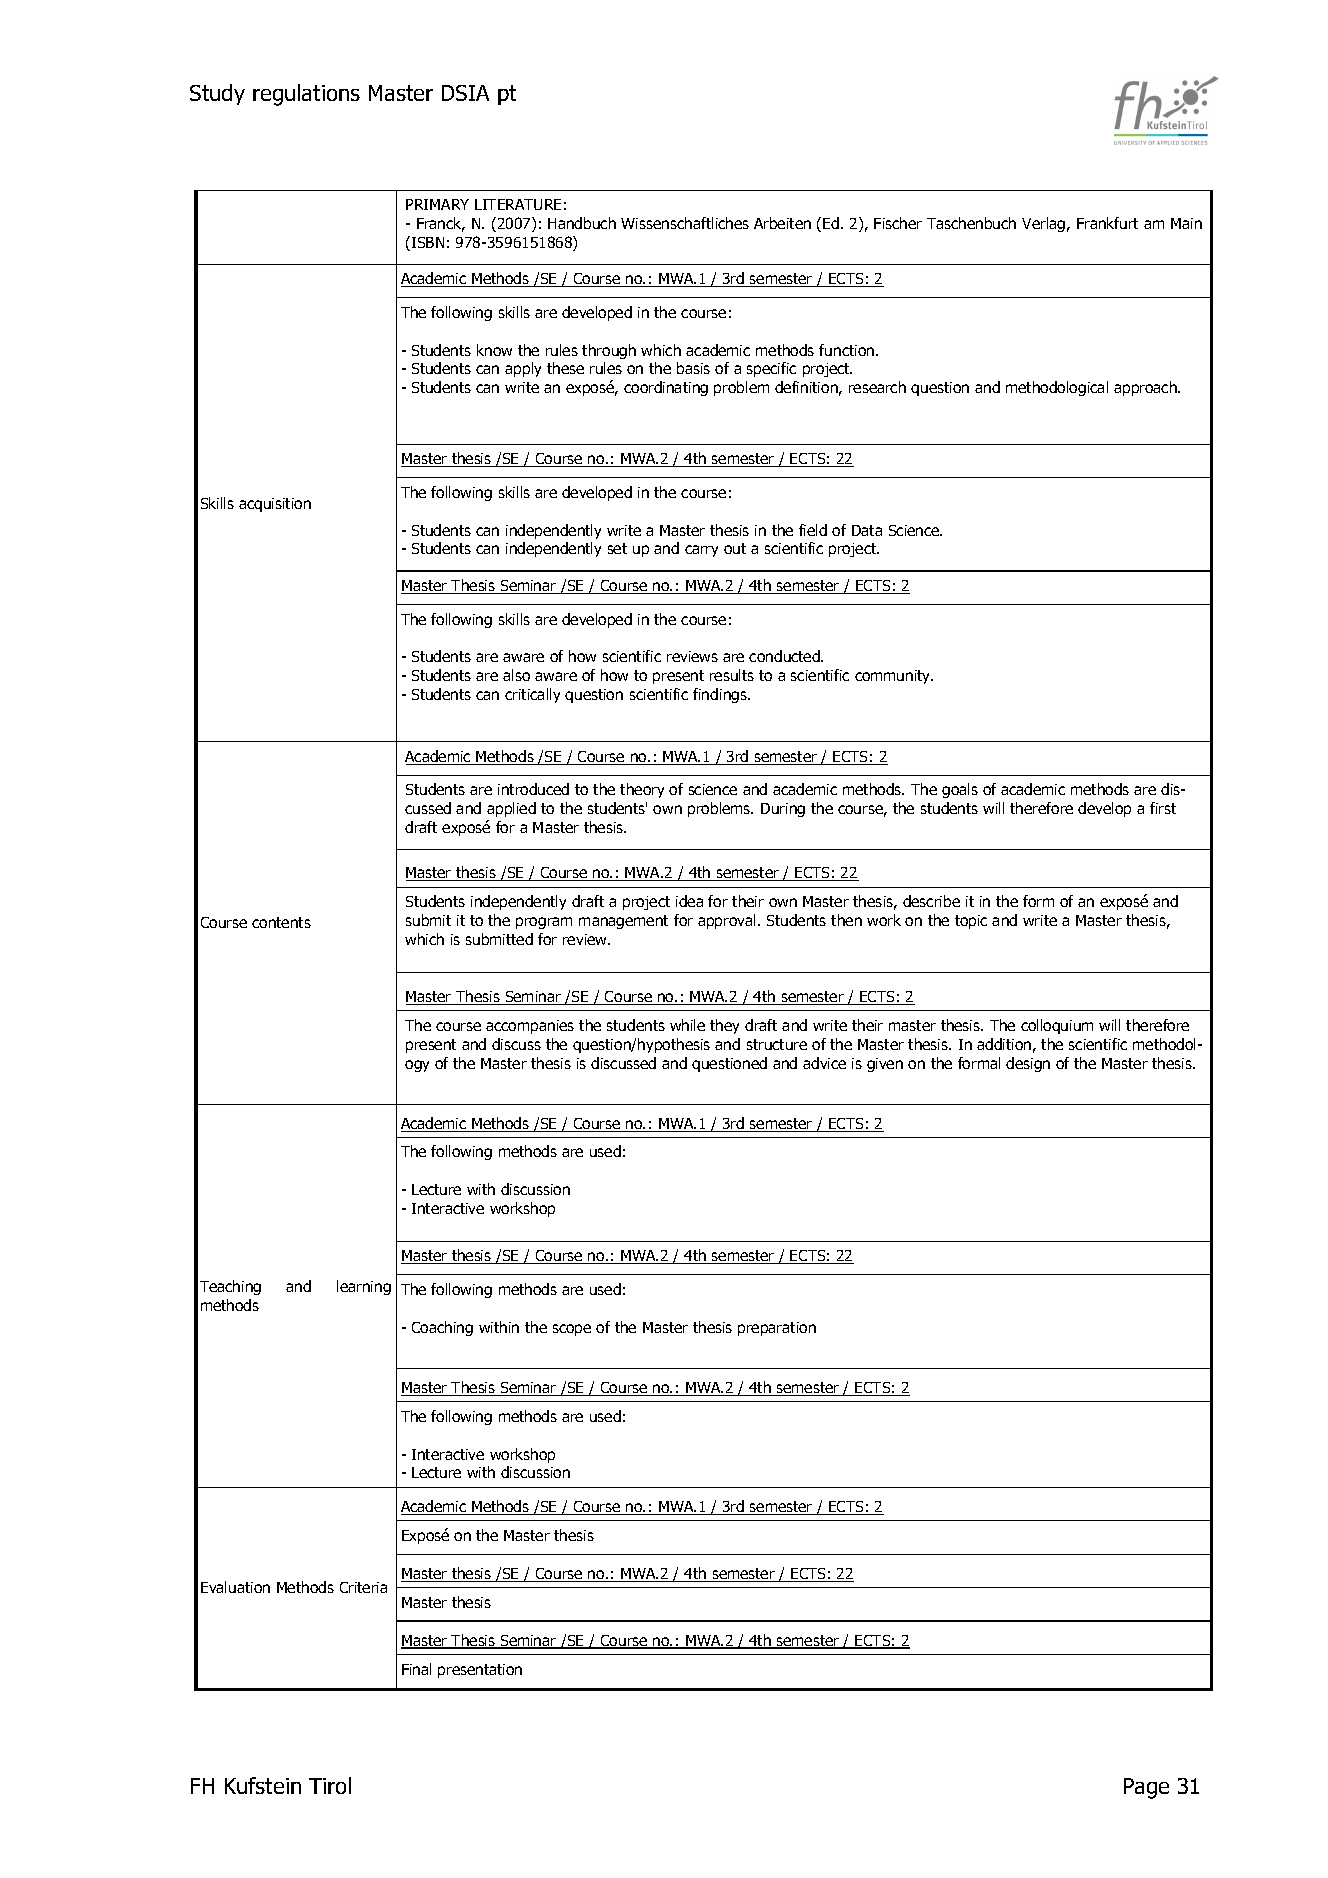  What do you see at coordinates (518, 204) in the screenshot?
I see `LITERATURE` at bounding box center [518, 204].
